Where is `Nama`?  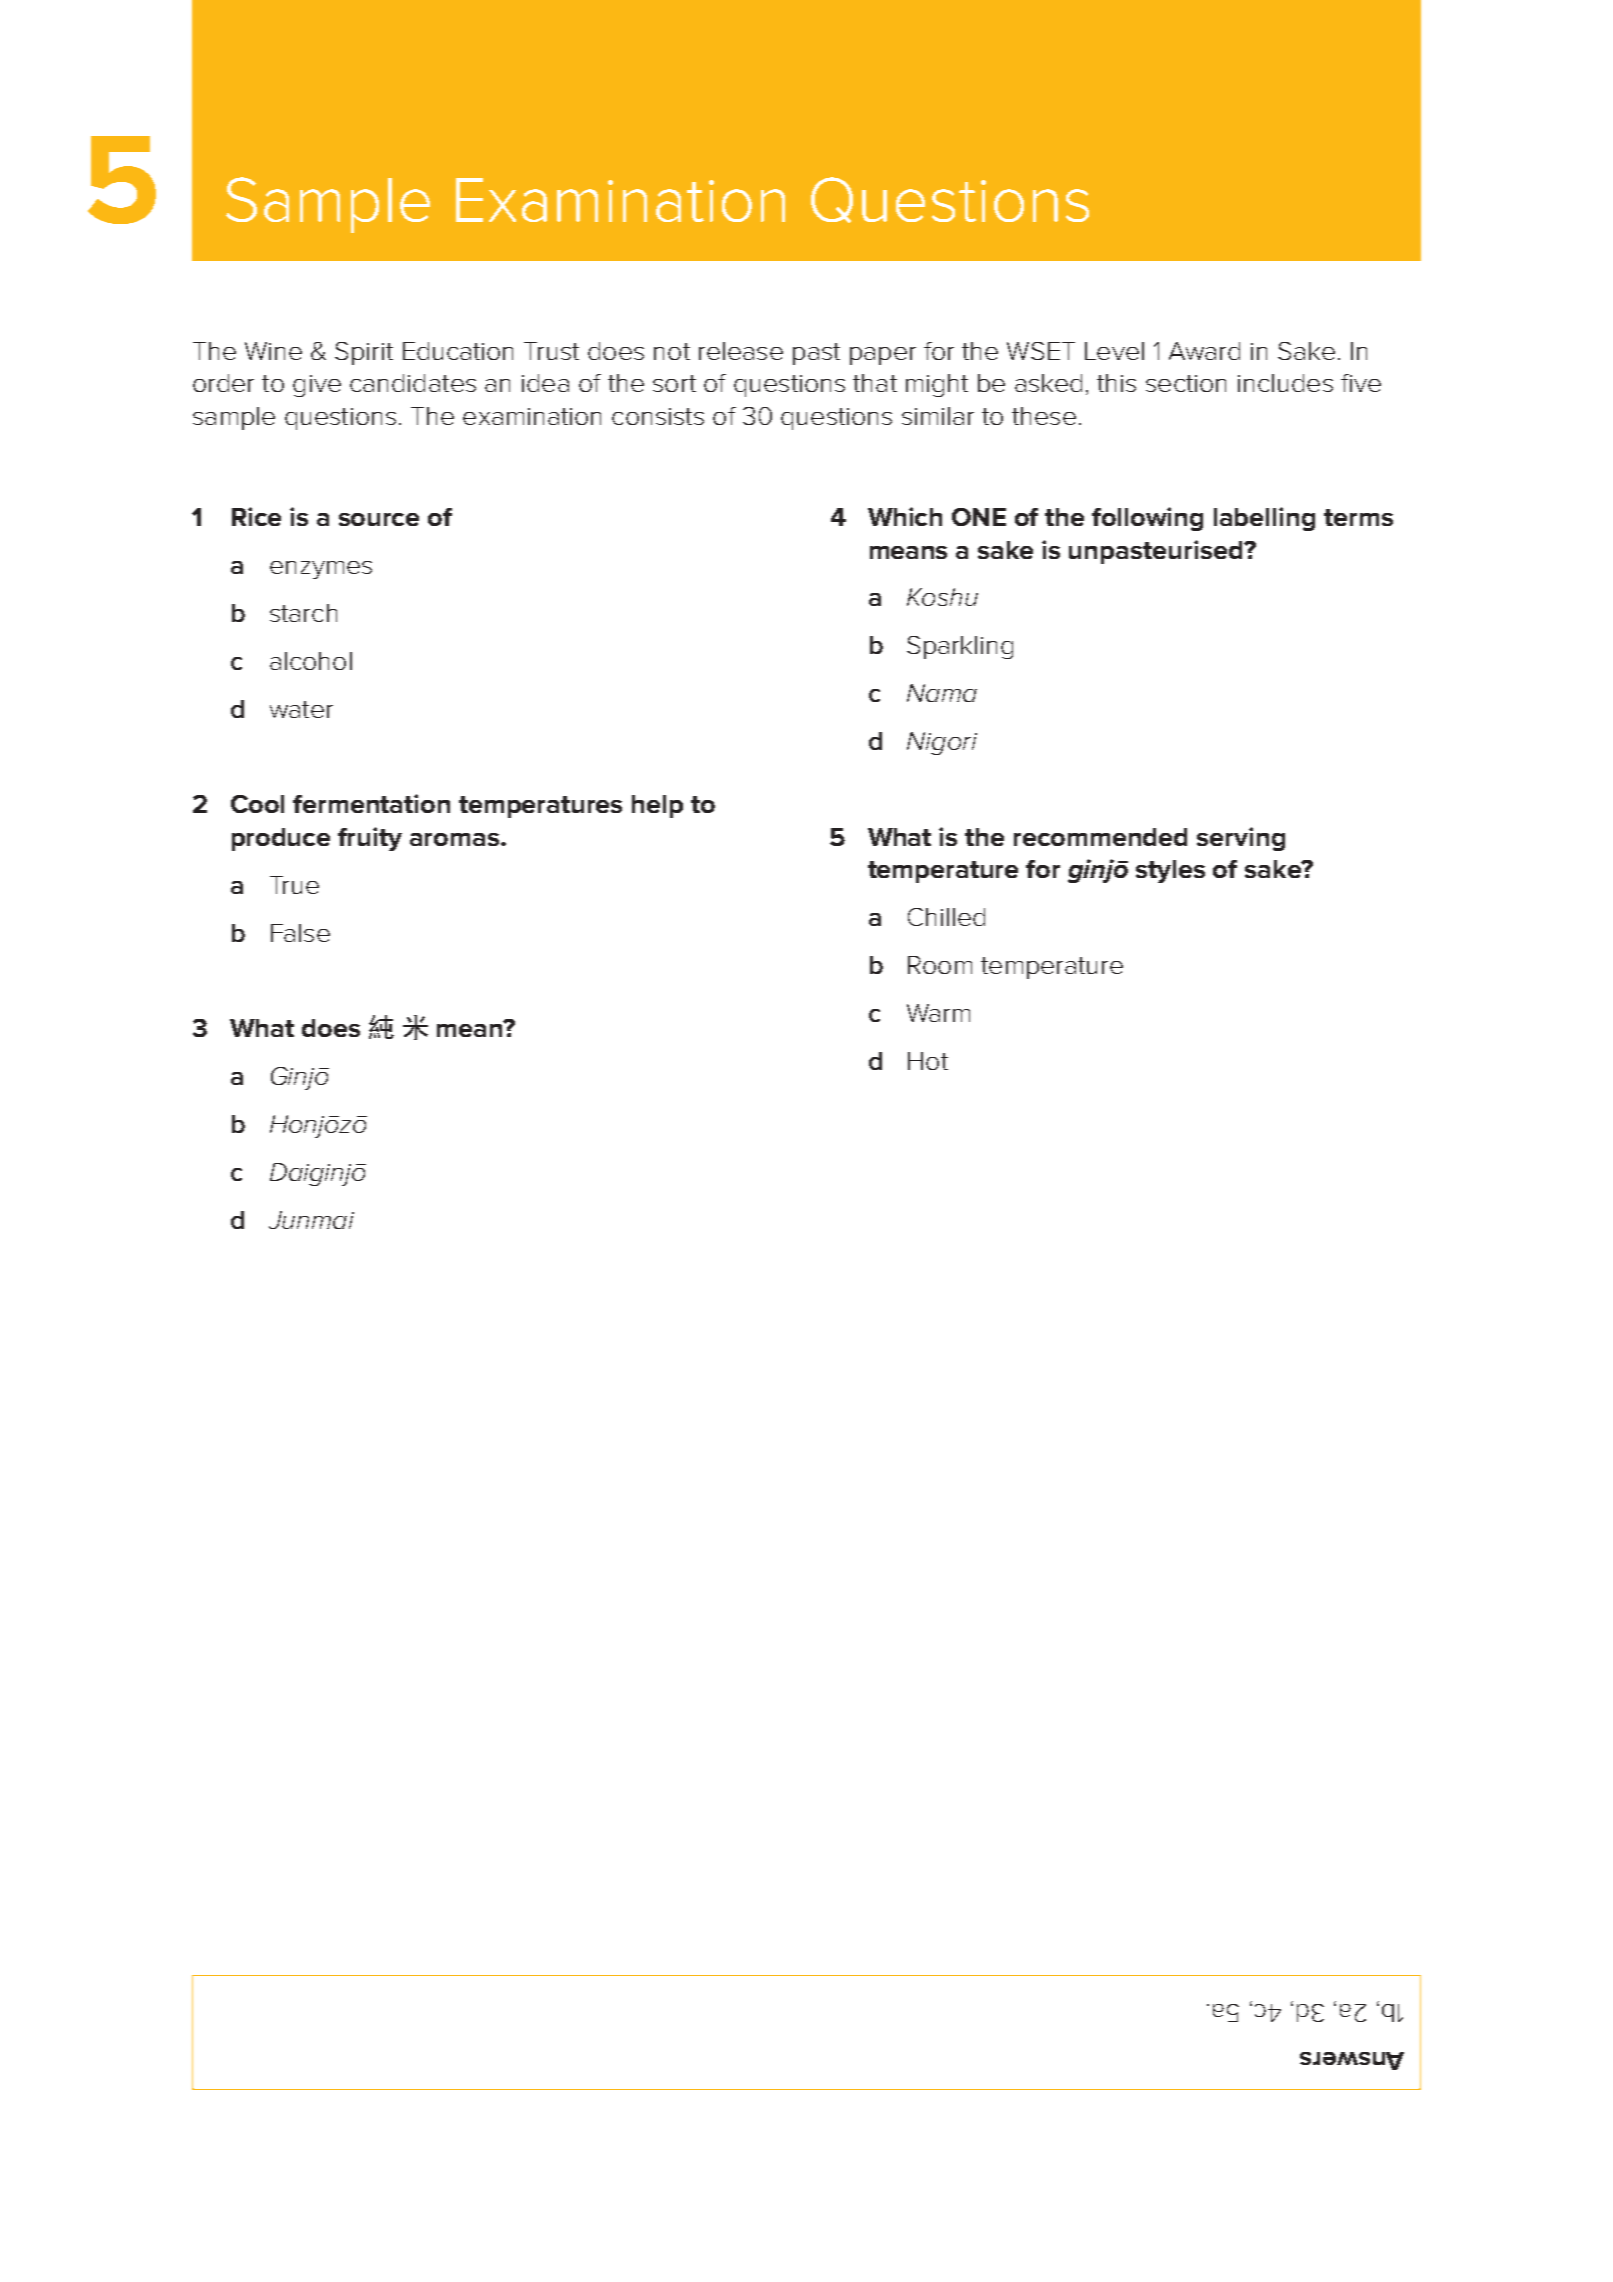
Nama is located at coordinates (942, 693).
